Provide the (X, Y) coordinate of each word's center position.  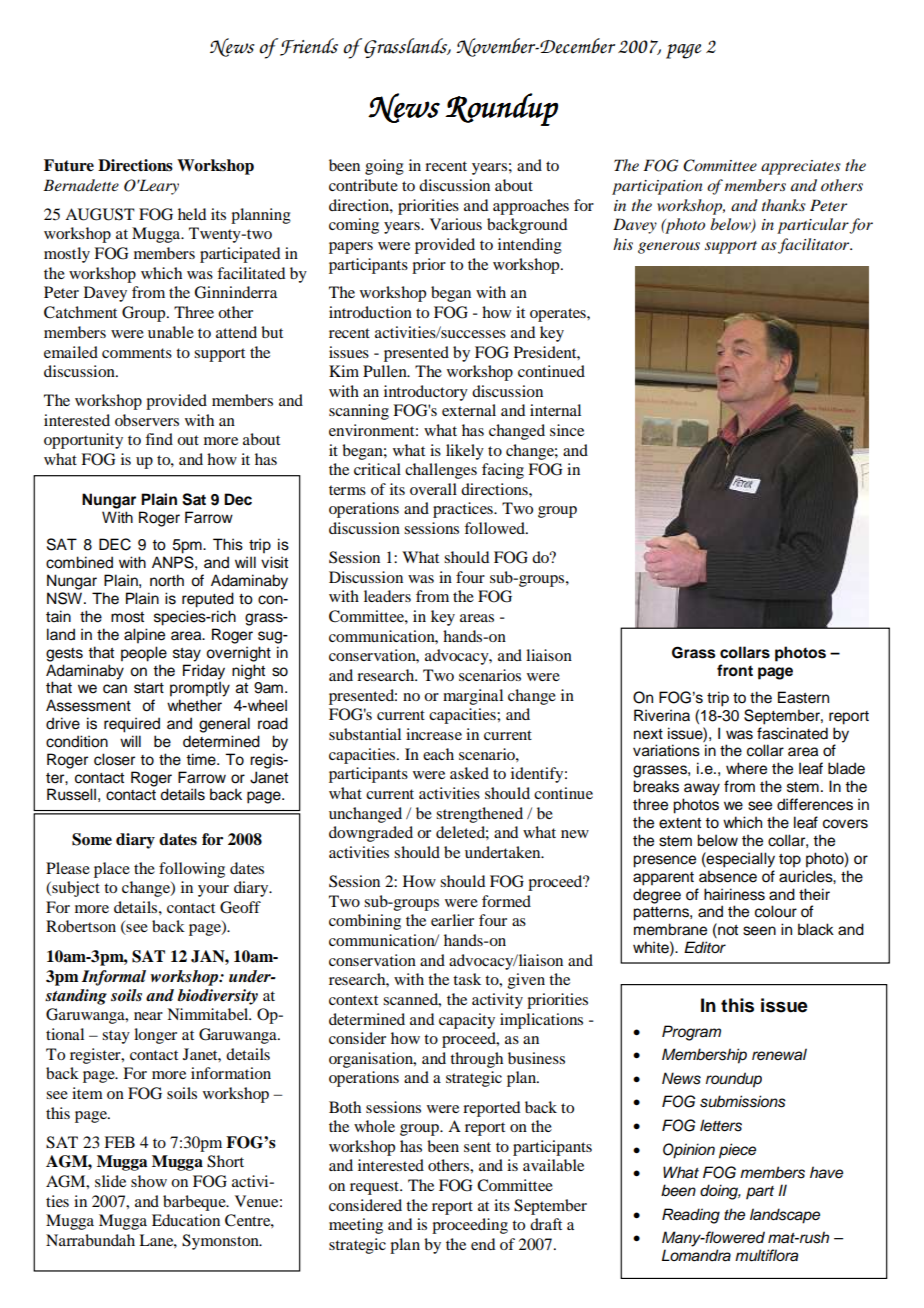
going (384, 167)
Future (69, 165)
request (376, 1188)
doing (720, 1192)
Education (186, 1220)
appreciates (801, 167)
